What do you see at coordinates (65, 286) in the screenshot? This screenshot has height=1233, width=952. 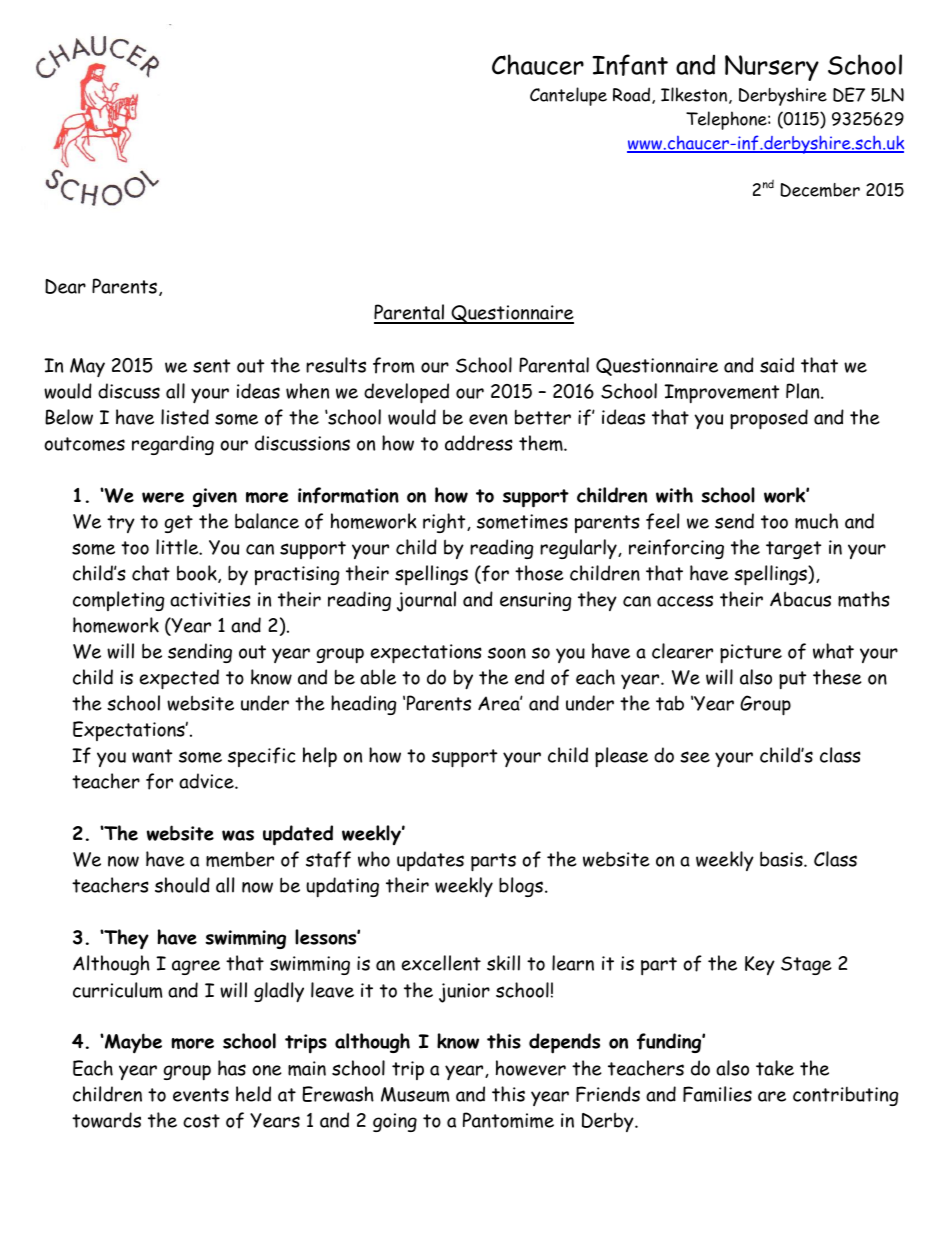 I see `Dear` at bounding box center [65, 286].
